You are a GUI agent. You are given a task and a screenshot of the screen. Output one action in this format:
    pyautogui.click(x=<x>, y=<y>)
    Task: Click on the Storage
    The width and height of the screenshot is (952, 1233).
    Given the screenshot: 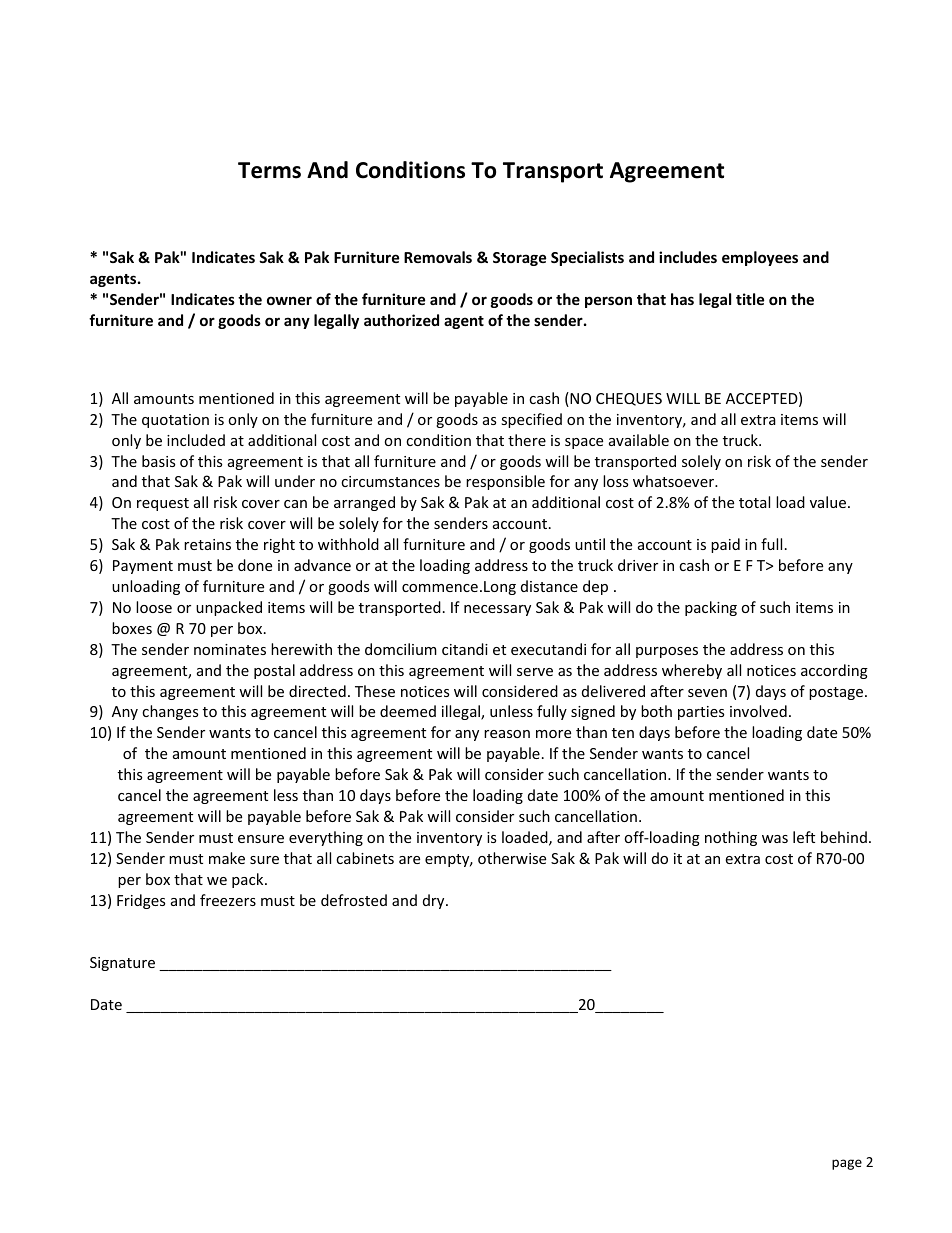 What is the action you would take?
    pyautogui.click(x=519, y=259)
